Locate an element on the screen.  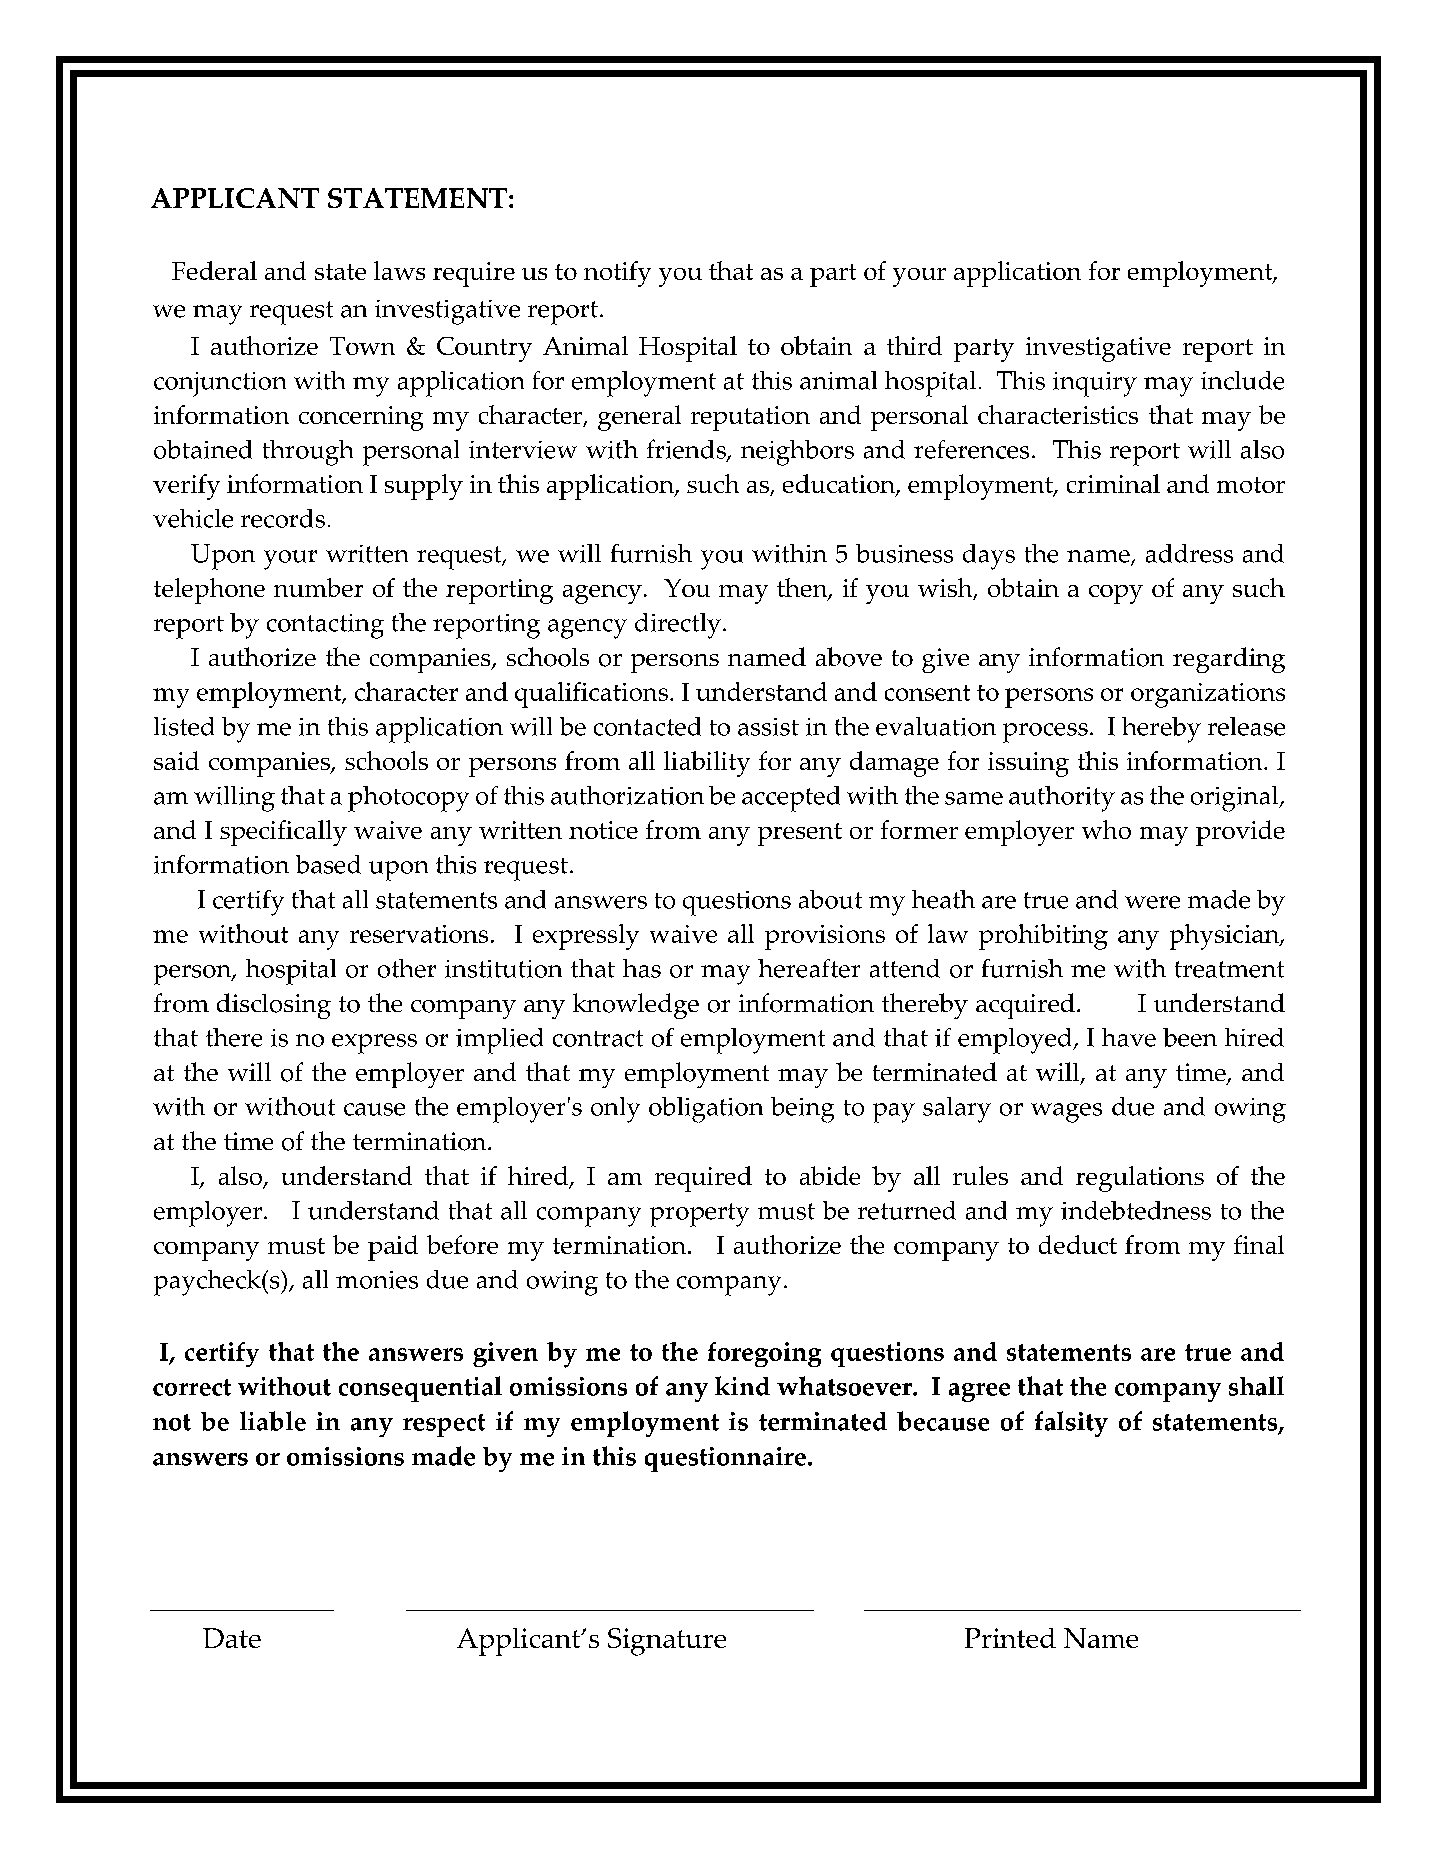
Date is located at coordinates (232, 1638).
